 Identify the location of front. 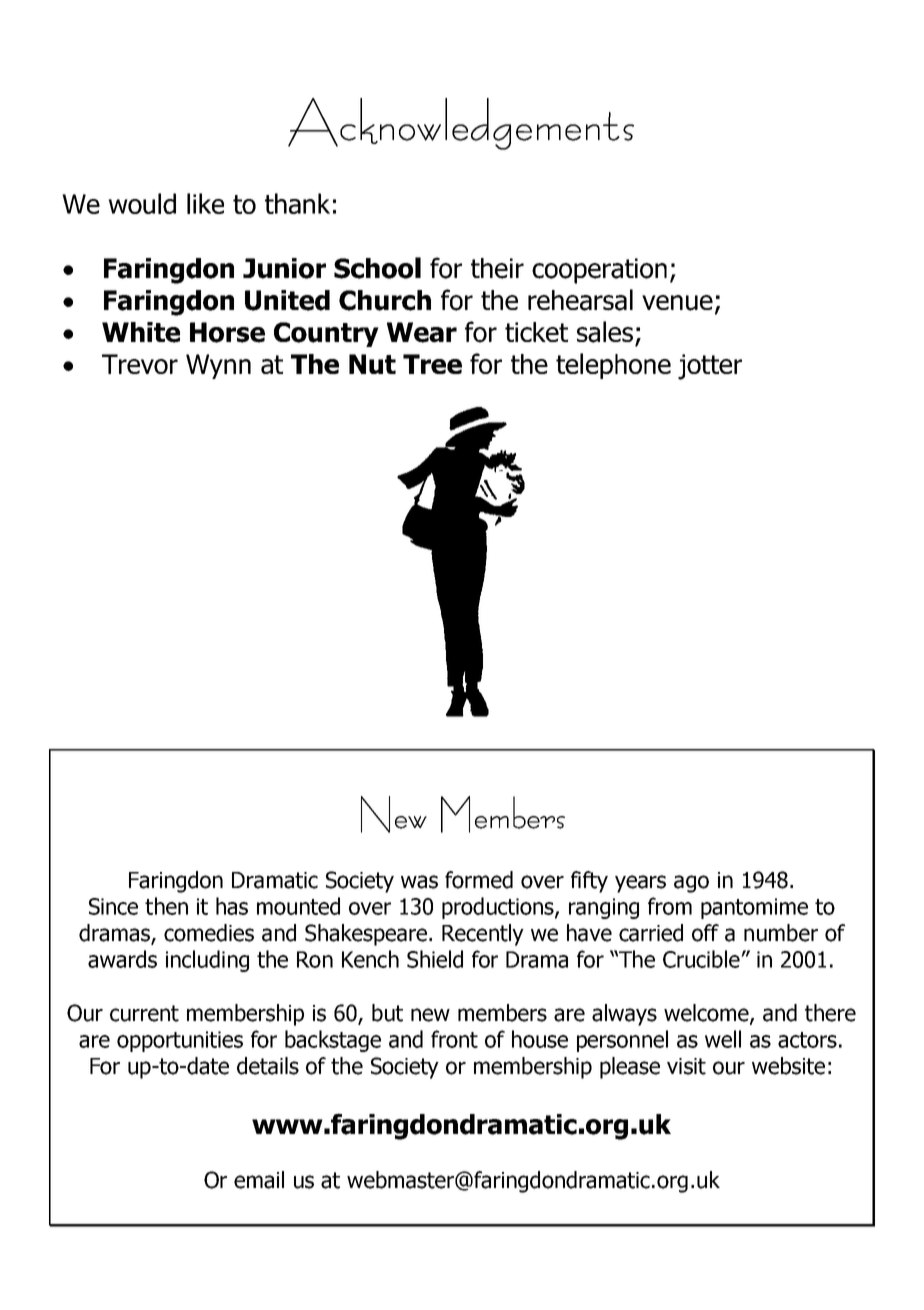
(454, 1039).
